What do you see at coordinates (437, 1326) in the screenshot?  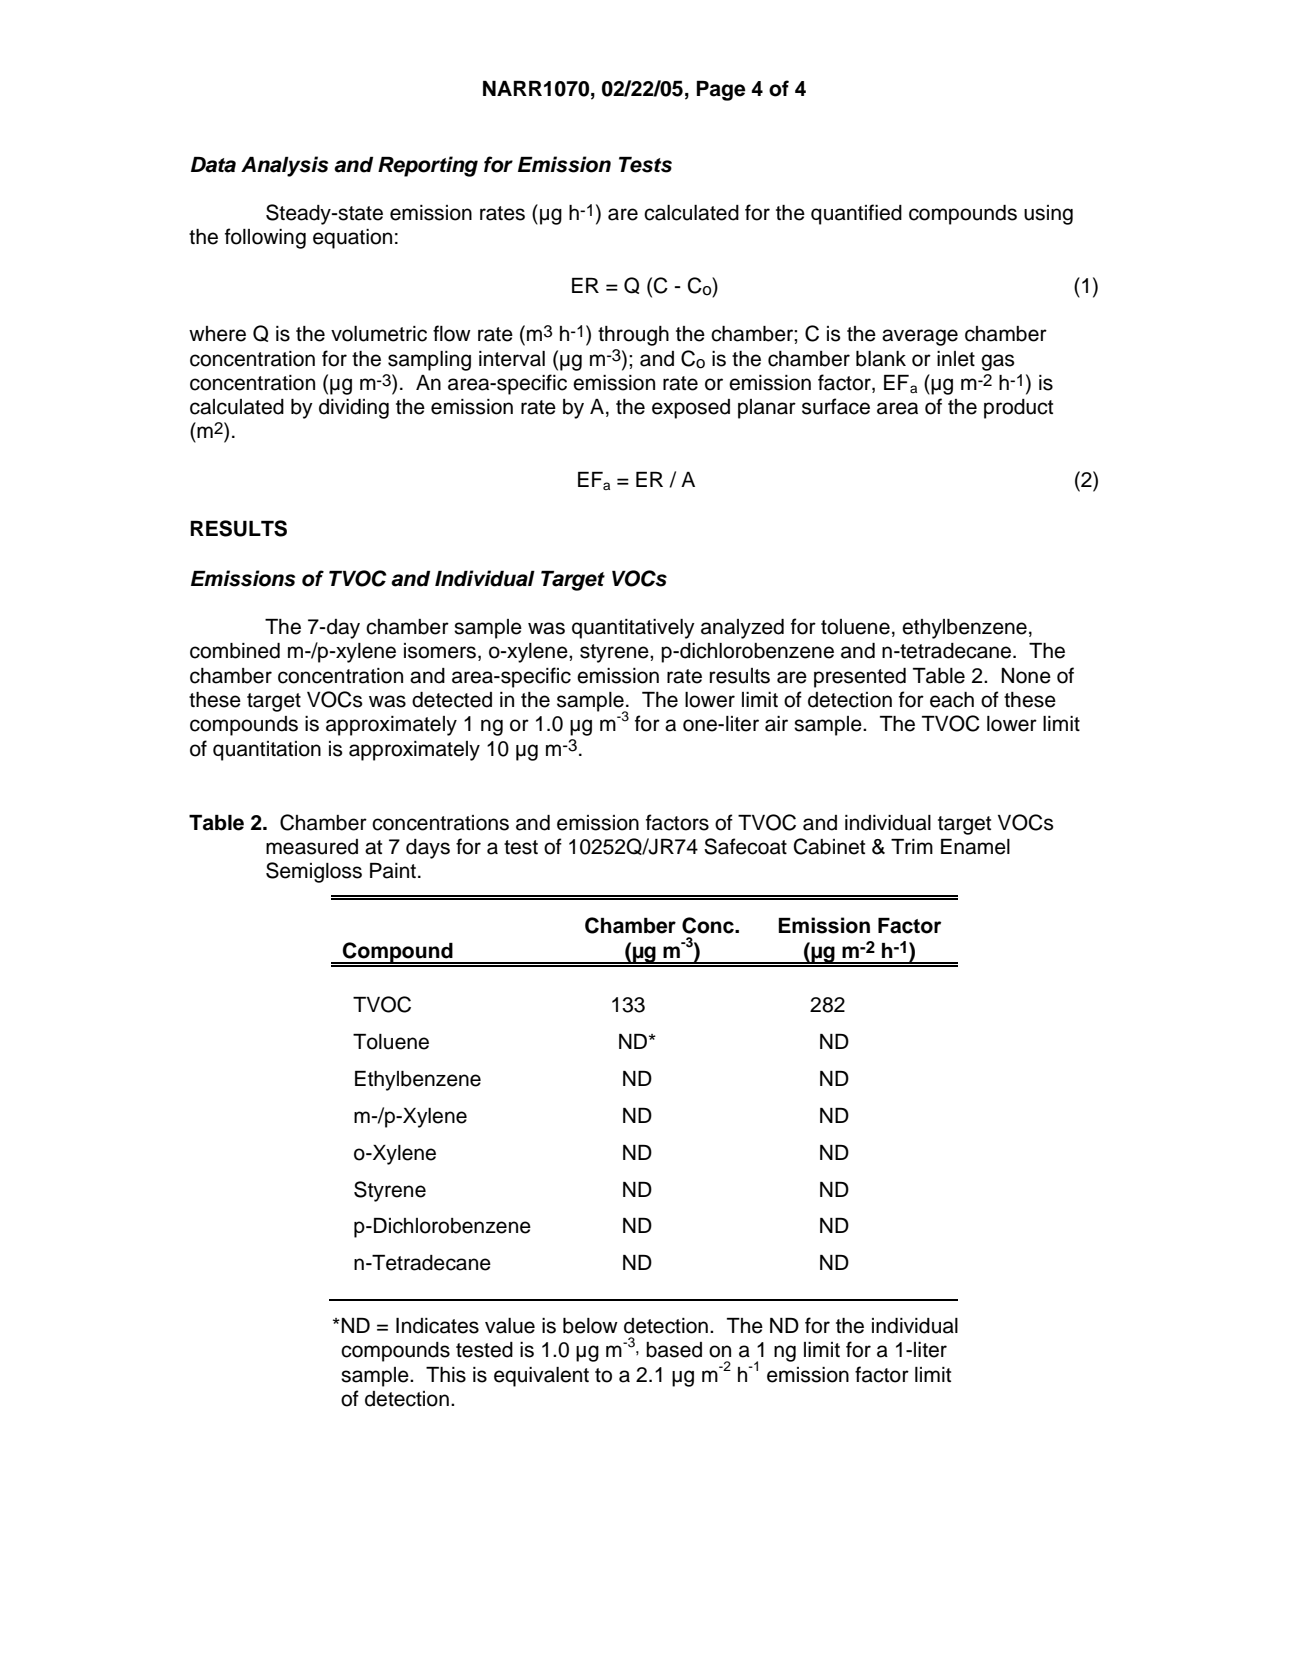 I see `Indicates` at bounding box center [437, 1326].
